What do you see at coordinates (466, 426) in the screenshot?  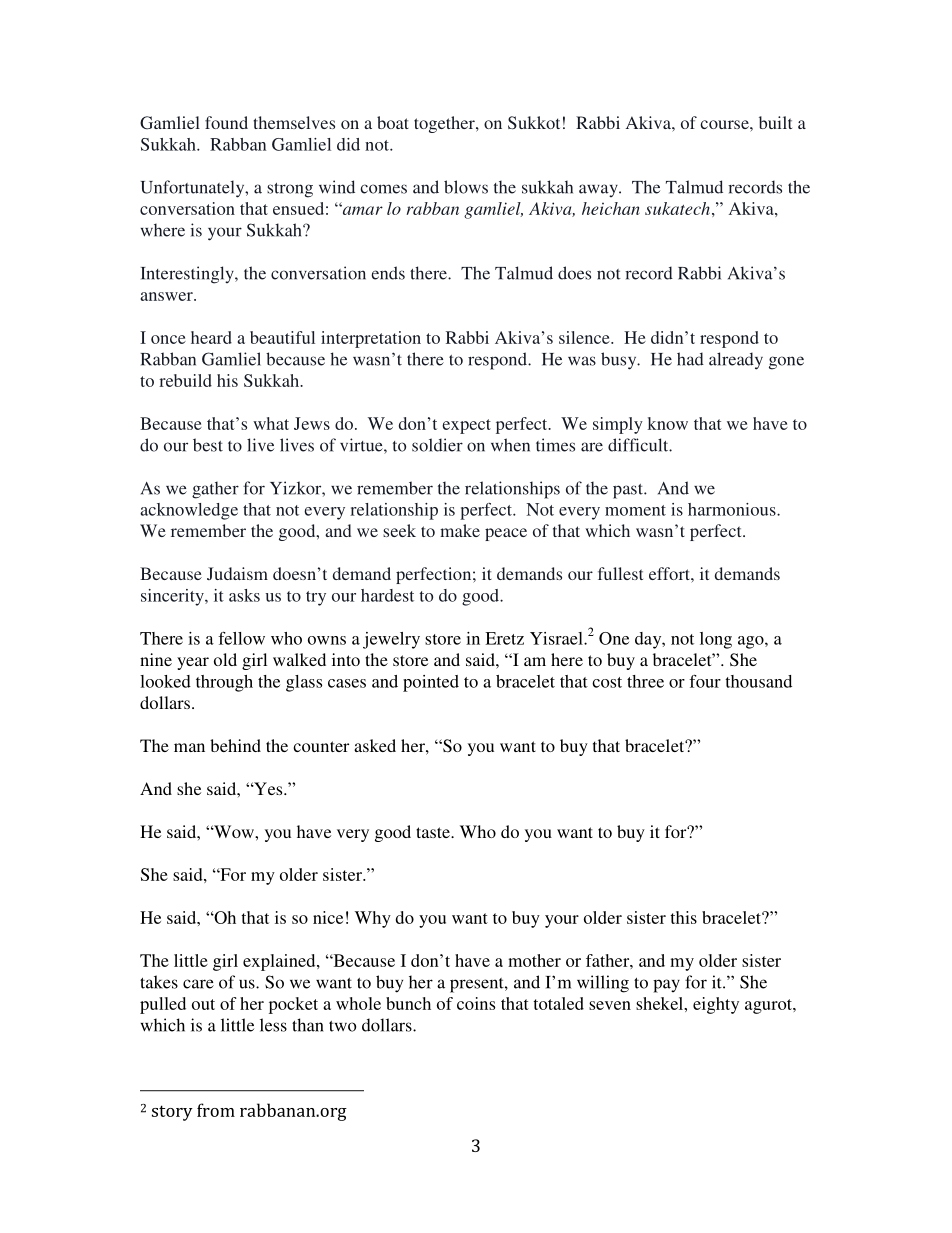 I see `expect` at bounding box center [466, 426].
